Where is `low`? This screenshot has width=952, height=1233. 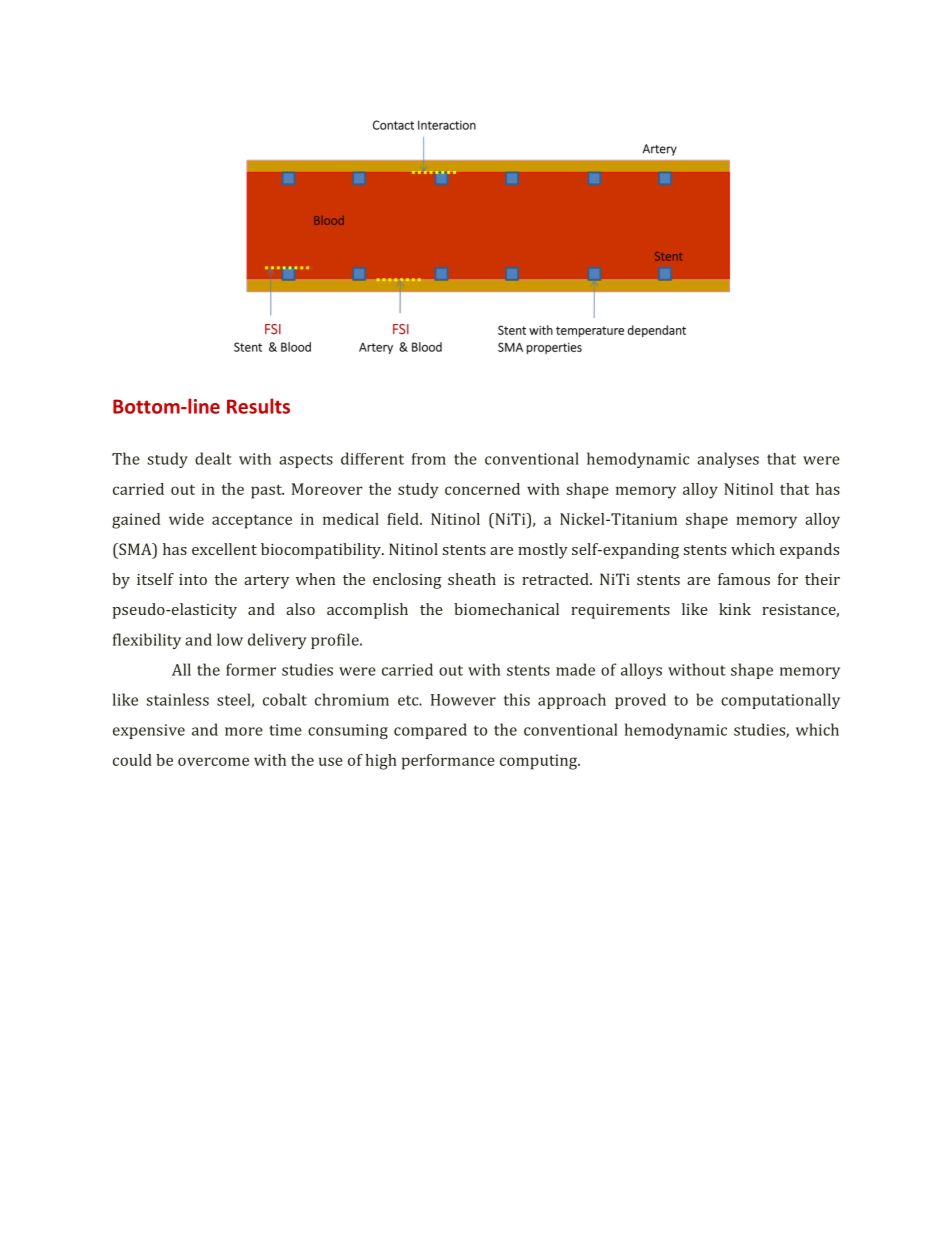 low is located at coordinates (230, 639).
